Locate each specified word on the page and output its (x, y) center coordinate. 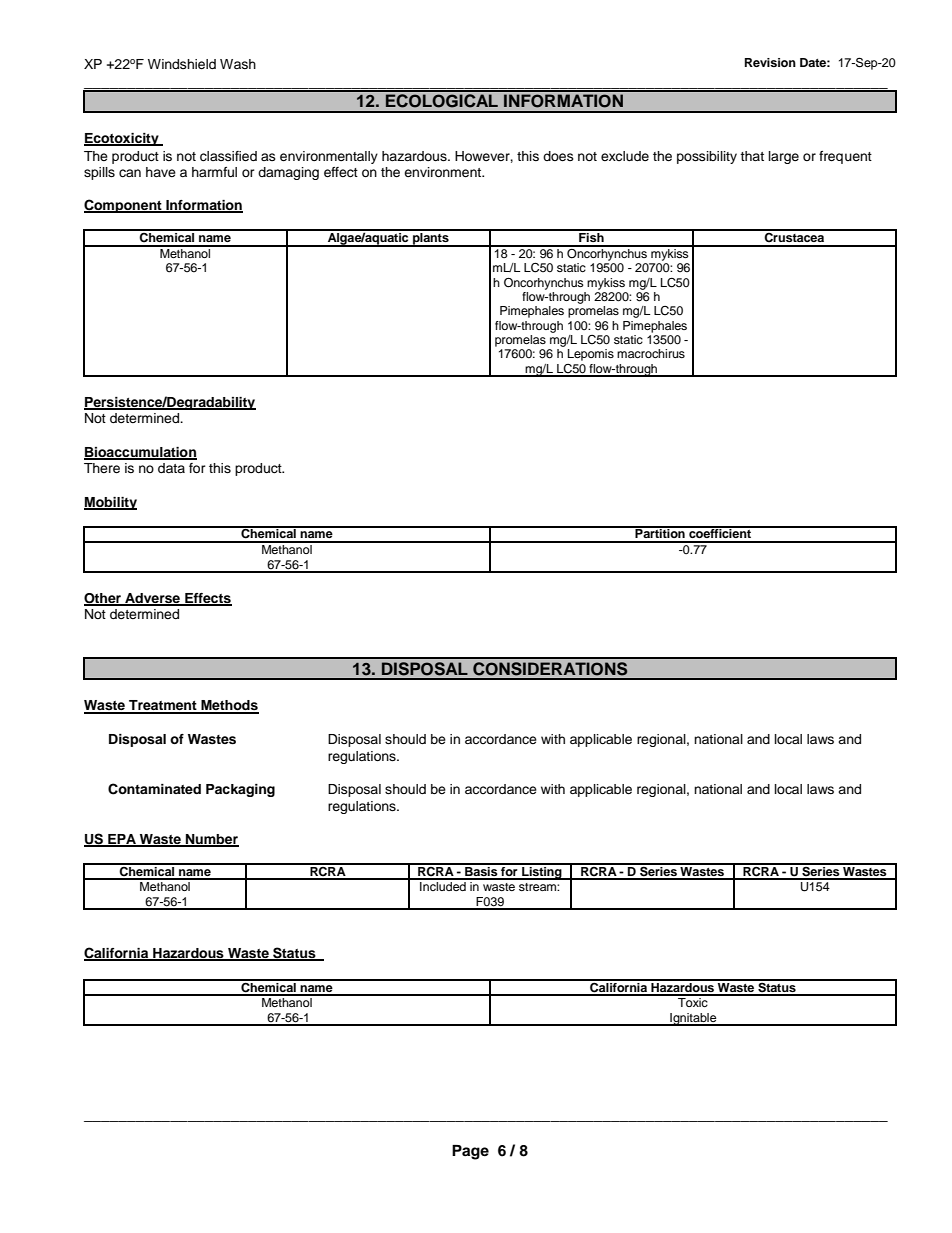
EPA (122, 840)
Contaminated (154, 789)
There (102, 468)
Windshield (182, 64)
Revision (770, 62)
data (171, 468)
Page (470, 1152)
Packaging (240, 790)
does (558, 156)
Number (211, 840)
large (784, 157)
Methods (229, 706)
